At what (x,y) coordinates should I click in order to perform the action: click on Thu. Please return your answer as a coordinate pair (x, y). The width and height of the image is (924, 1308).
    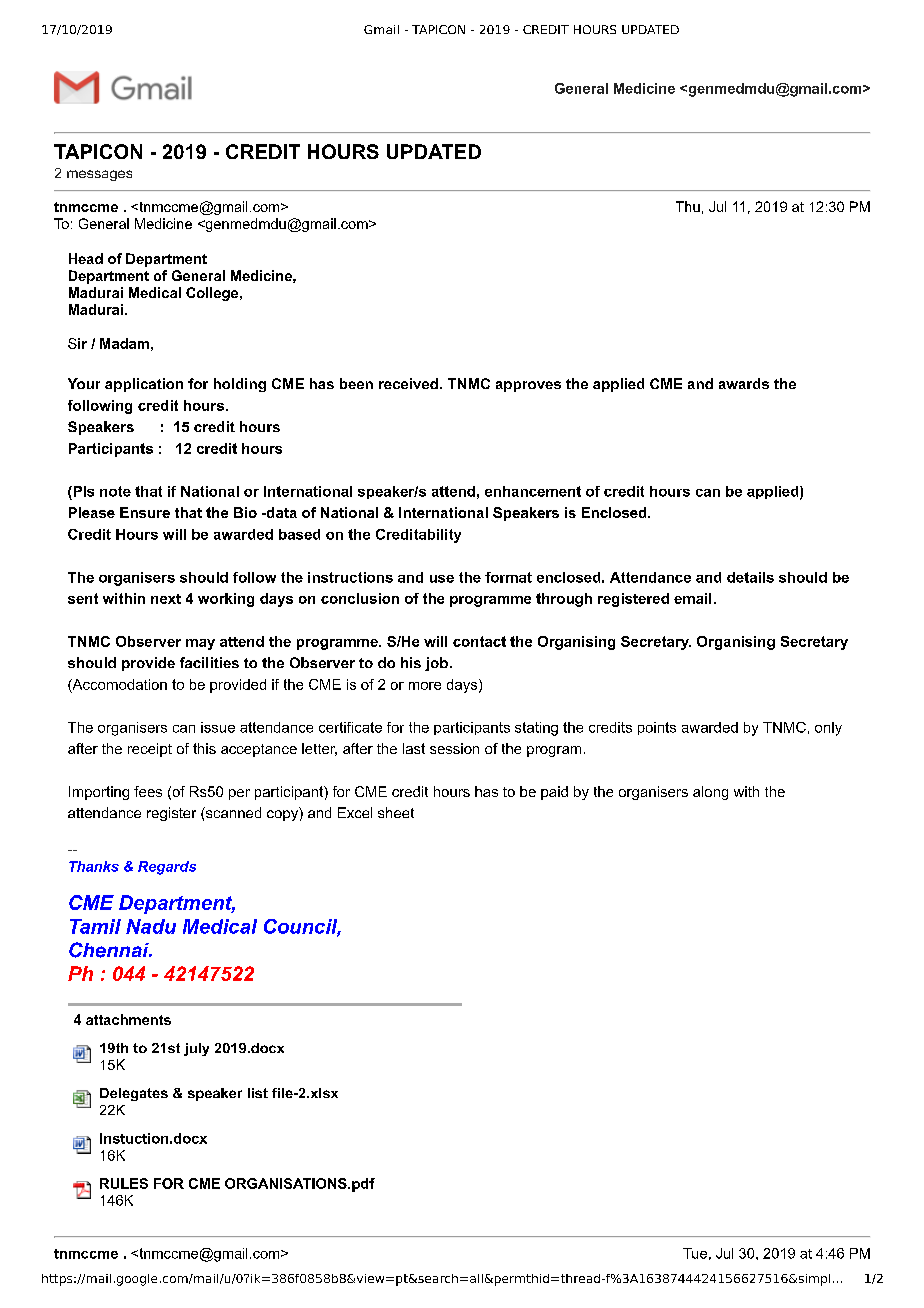
    Looking at the image, I should click on (688, 206).
